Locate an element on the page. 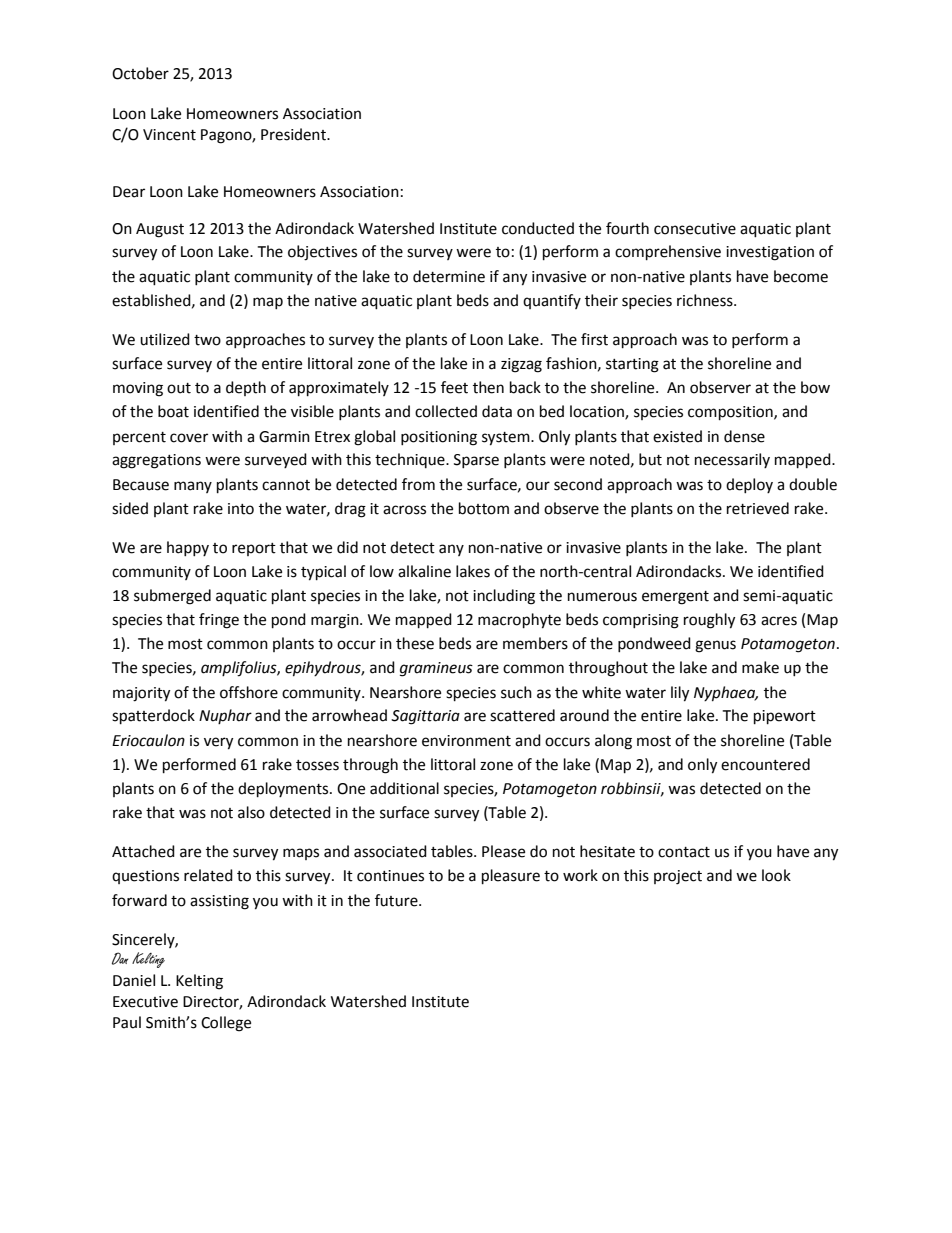 Image resolution: width=952 pixels, height=1233 pixels. Vincent is located at coordinates (169, 135).
